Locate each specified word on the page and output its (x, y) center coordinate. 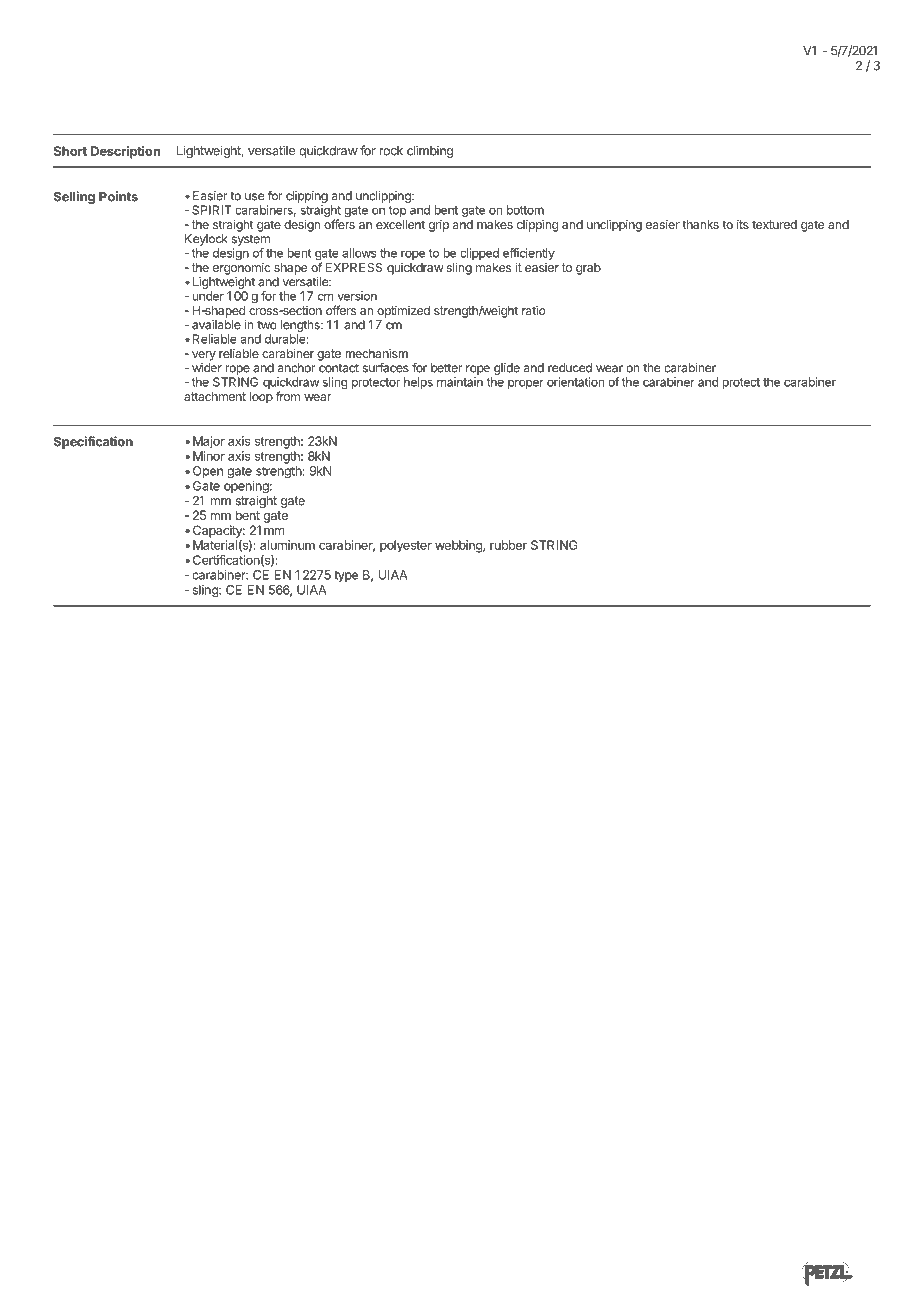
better (446, 368)
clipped (479, 254)
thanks (700, 224)
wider (207, 368)
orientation (575, 382)
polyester (406, 546)
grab (588, 269)
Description (125, 152)
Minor (209, 456)
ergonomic (242, 269)
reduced (570, 368)
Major (209, 442)
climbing (430, 151)
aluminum (287, 545)
